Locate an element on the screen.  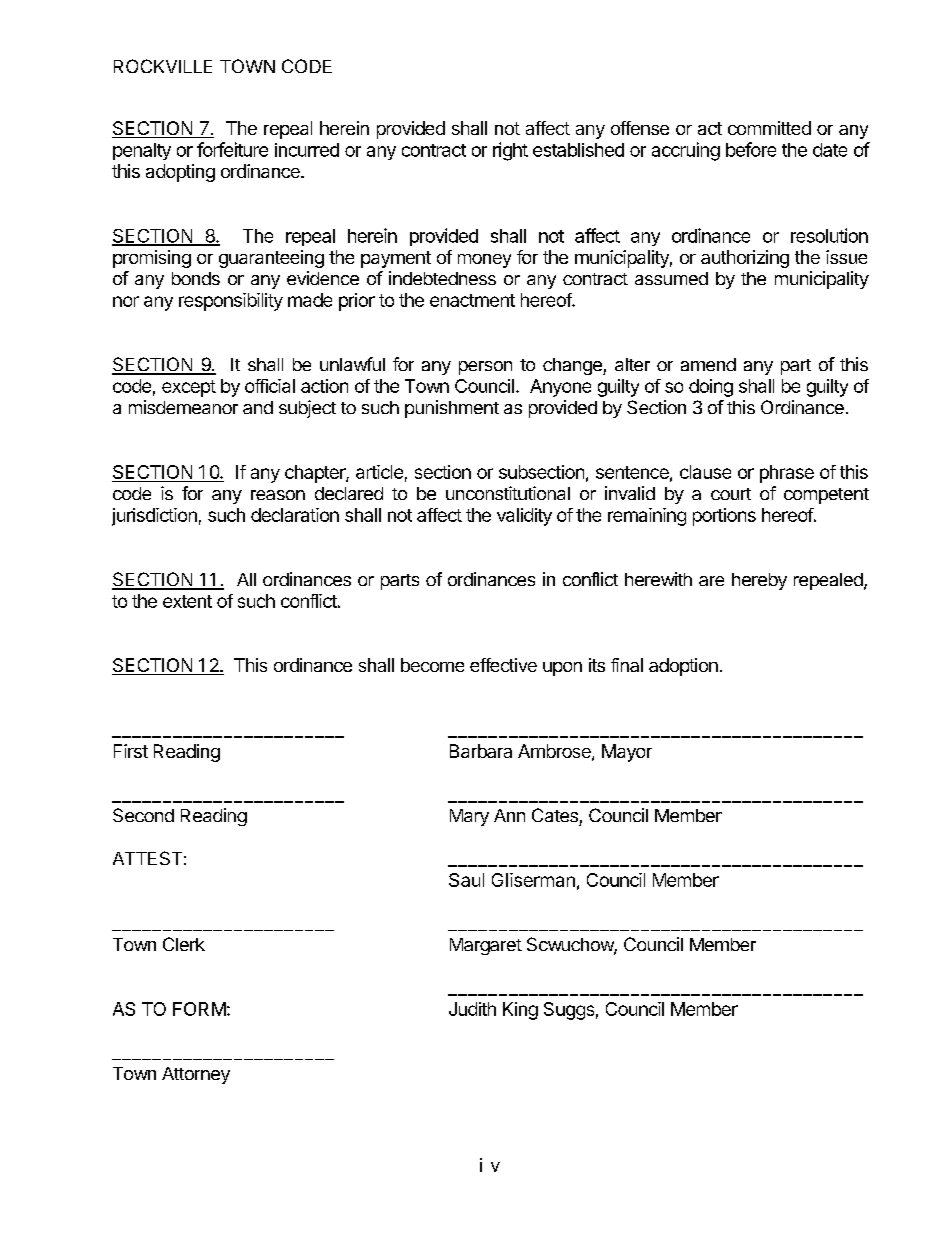
extent is located at coordinates (187, 601).
